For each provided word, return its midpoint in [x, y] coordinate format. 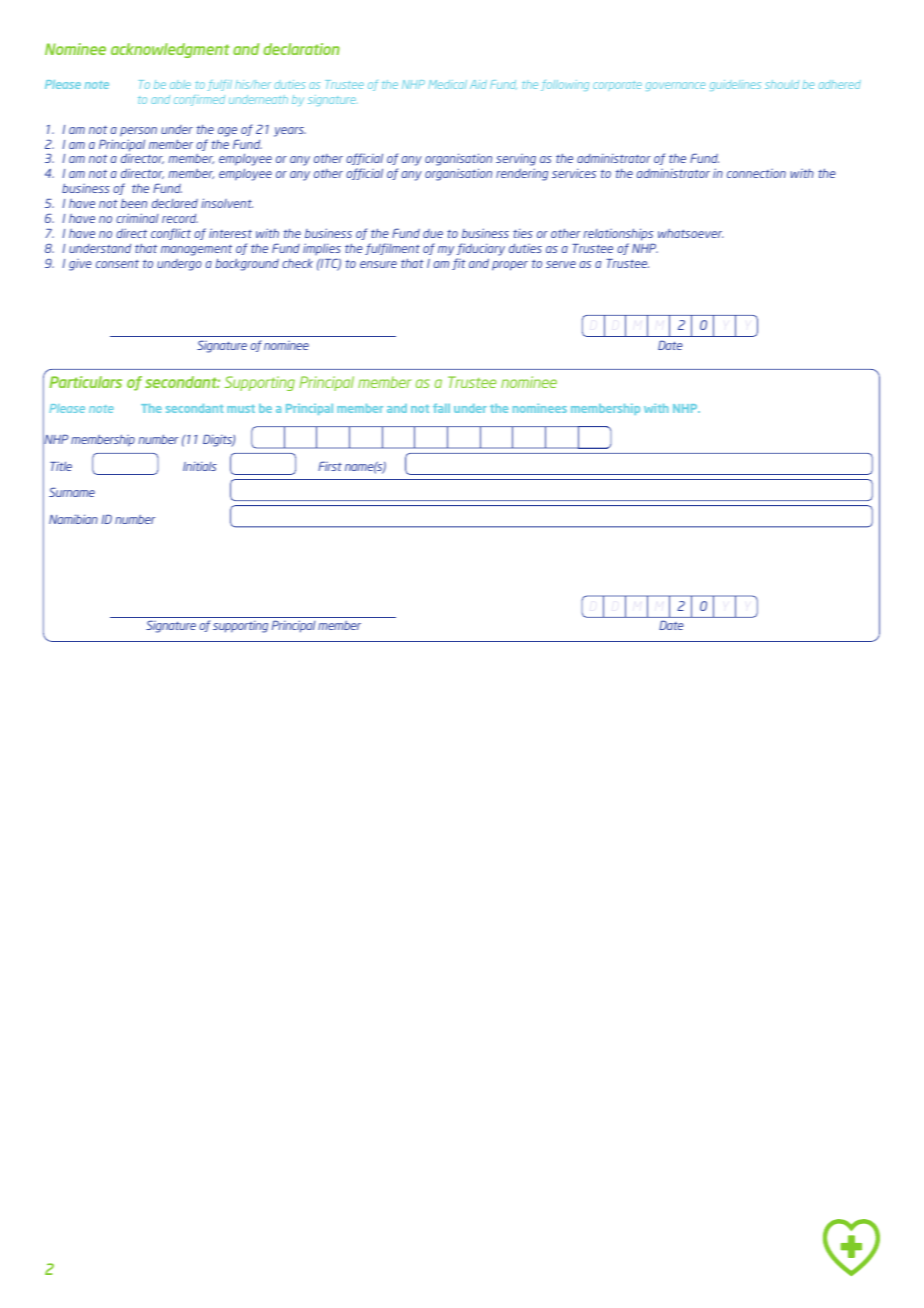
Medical [447, 84]
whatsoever [690, 233]
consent [117, 264]
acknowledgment [170, 50]
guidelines [735, 85]
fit [459, 264]
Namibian [73, 519]
